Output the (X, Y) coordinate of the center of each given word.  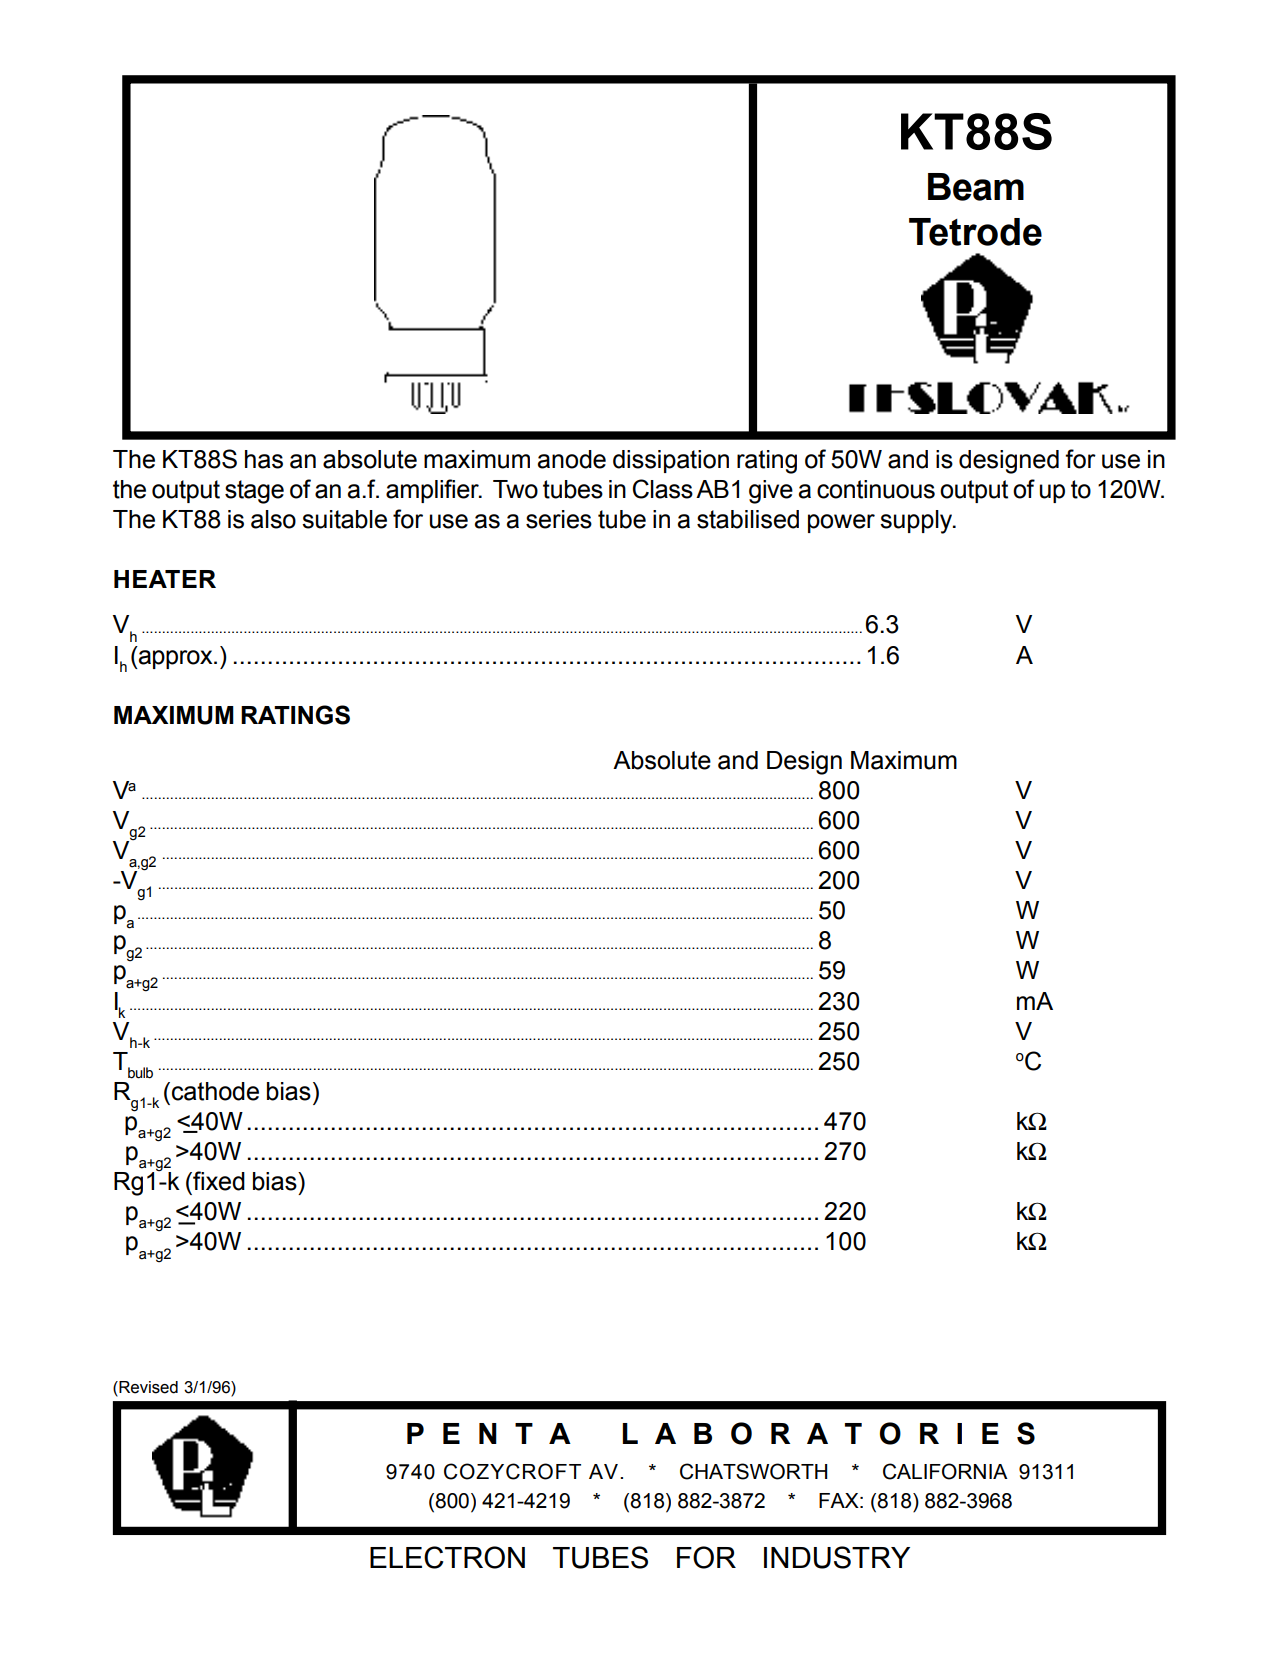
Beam (976, 187)
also (273, 519)
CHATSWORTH (753, 1471)
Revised (147, 1388)
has (264, 459)
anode (571, 459)
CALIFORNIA (945, 1471)
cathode (215, 1091)
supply (917, 522)
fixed (218, 1181)
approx (176, 659)
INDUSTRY (837, 1557)
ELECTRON (447, 1557)
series (559, 519)
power (841, 523)
